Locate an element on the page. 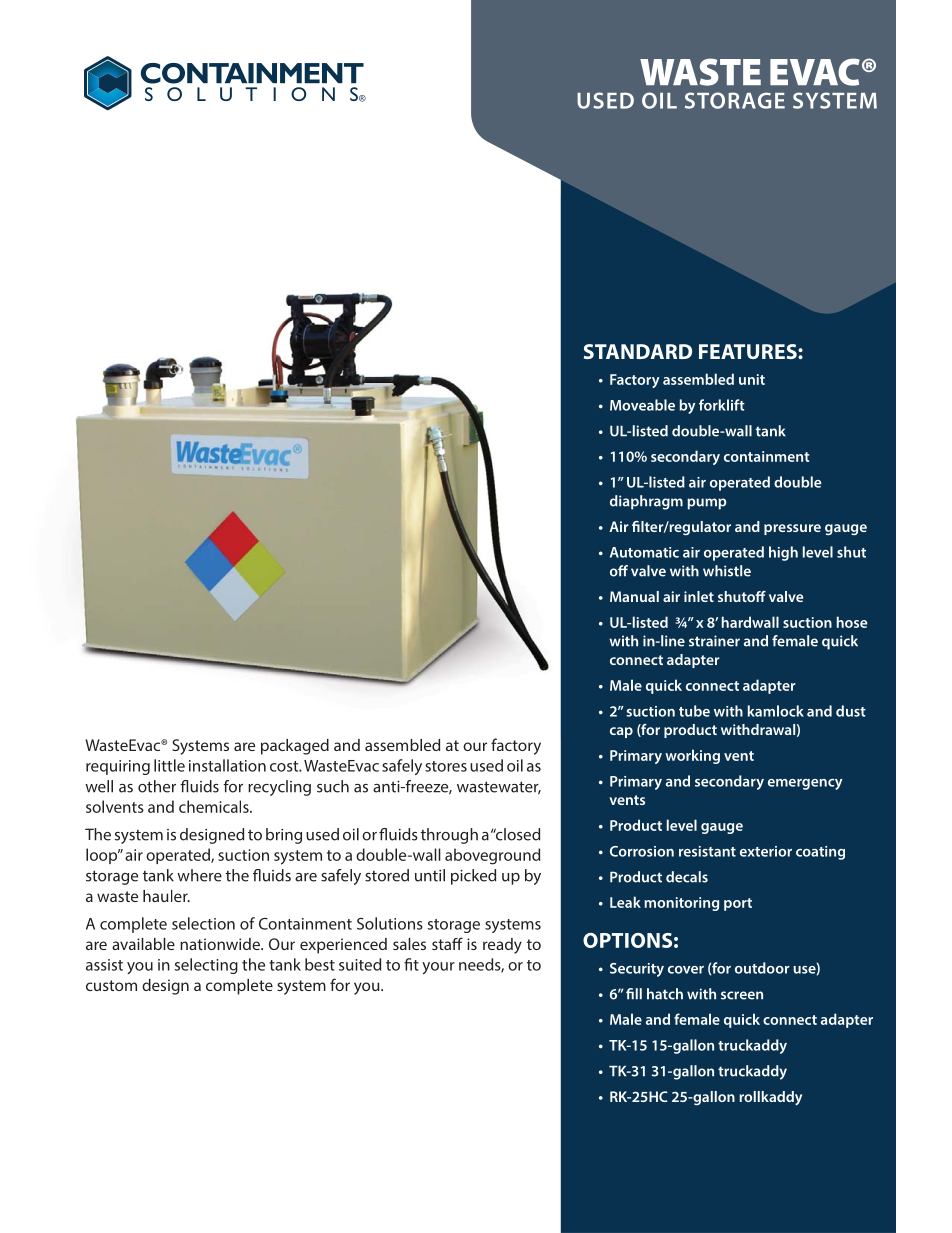  unit is located at coordinates (752, 379).
